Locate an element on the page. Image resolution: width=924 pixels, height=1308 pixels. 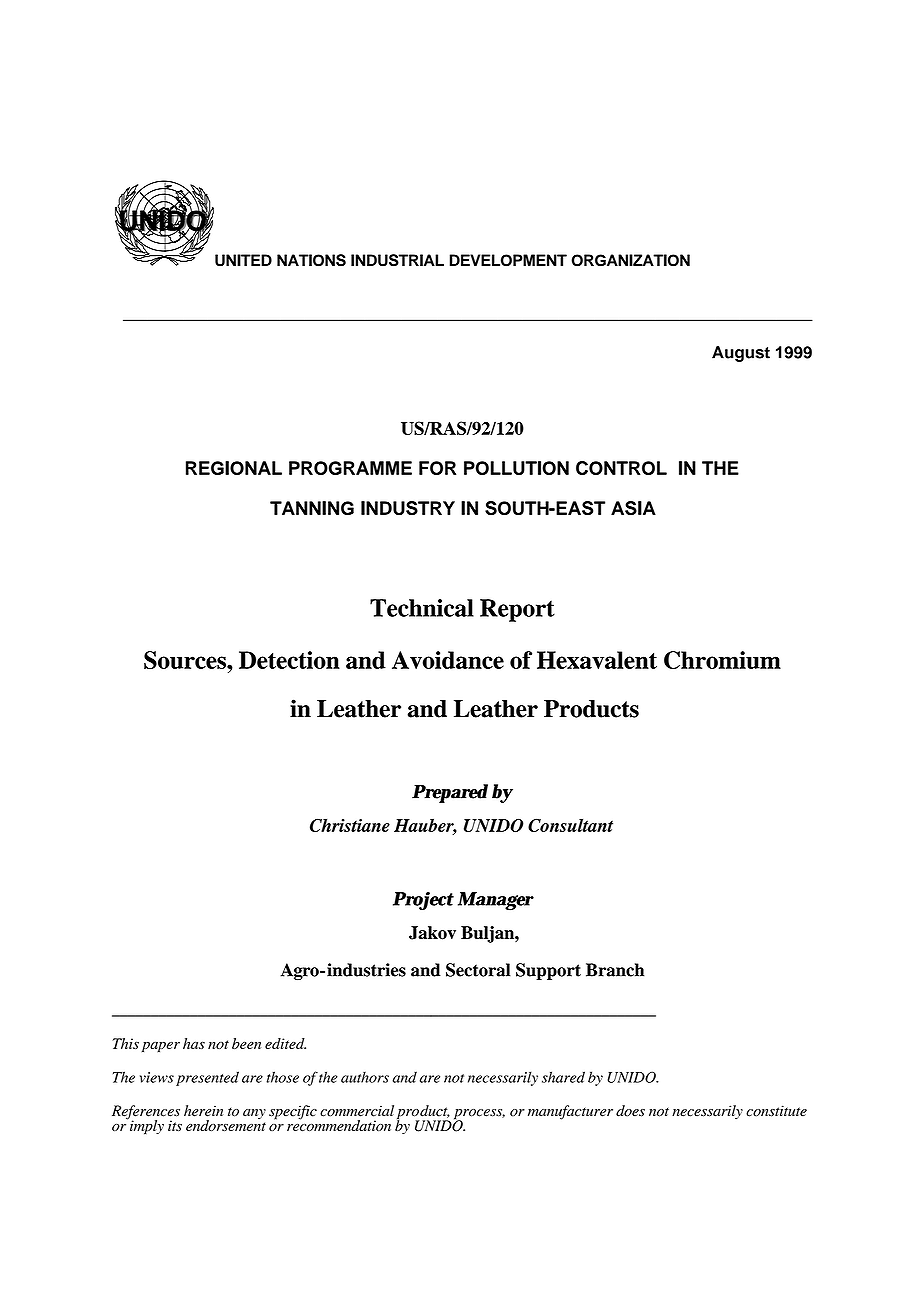
Christiane is located at coordinates (350, 825).
